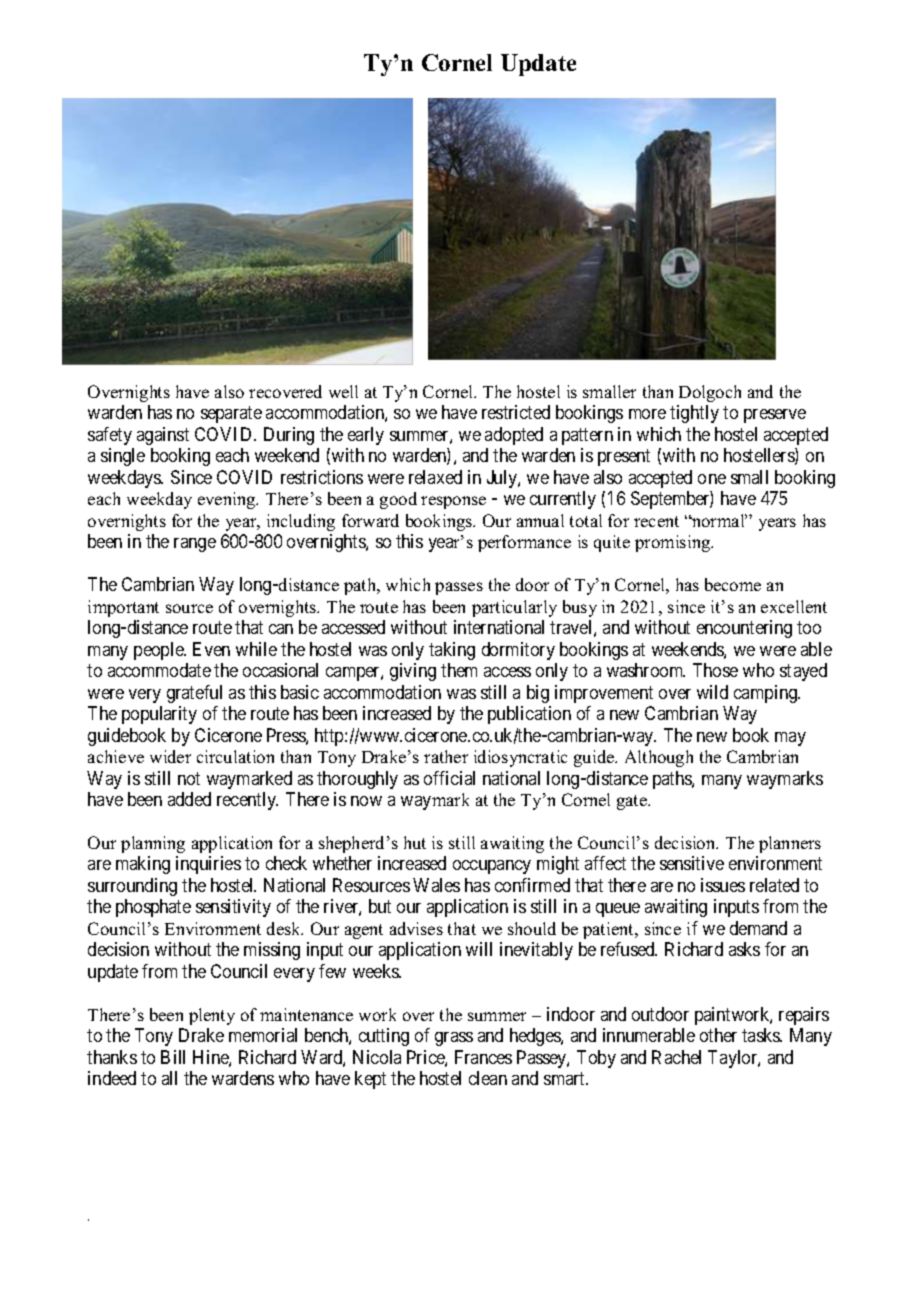 This screenshot has width=924, height=1308. What do you see at coordinates (790, 739) in the screenshot?
I see `may` at bounding box center [790, 739].
